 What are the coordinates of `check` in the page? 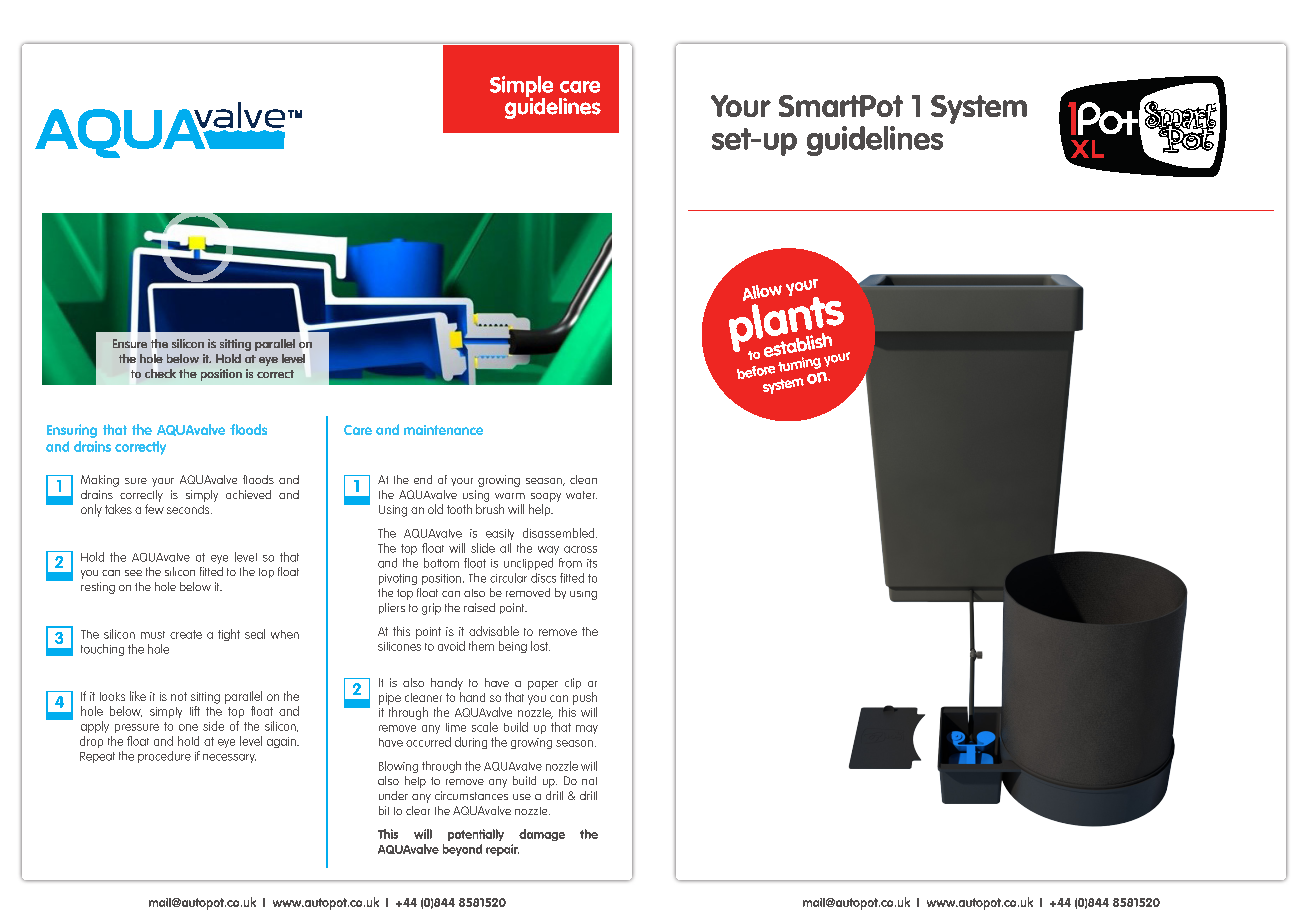 It's located at (160, 373).
